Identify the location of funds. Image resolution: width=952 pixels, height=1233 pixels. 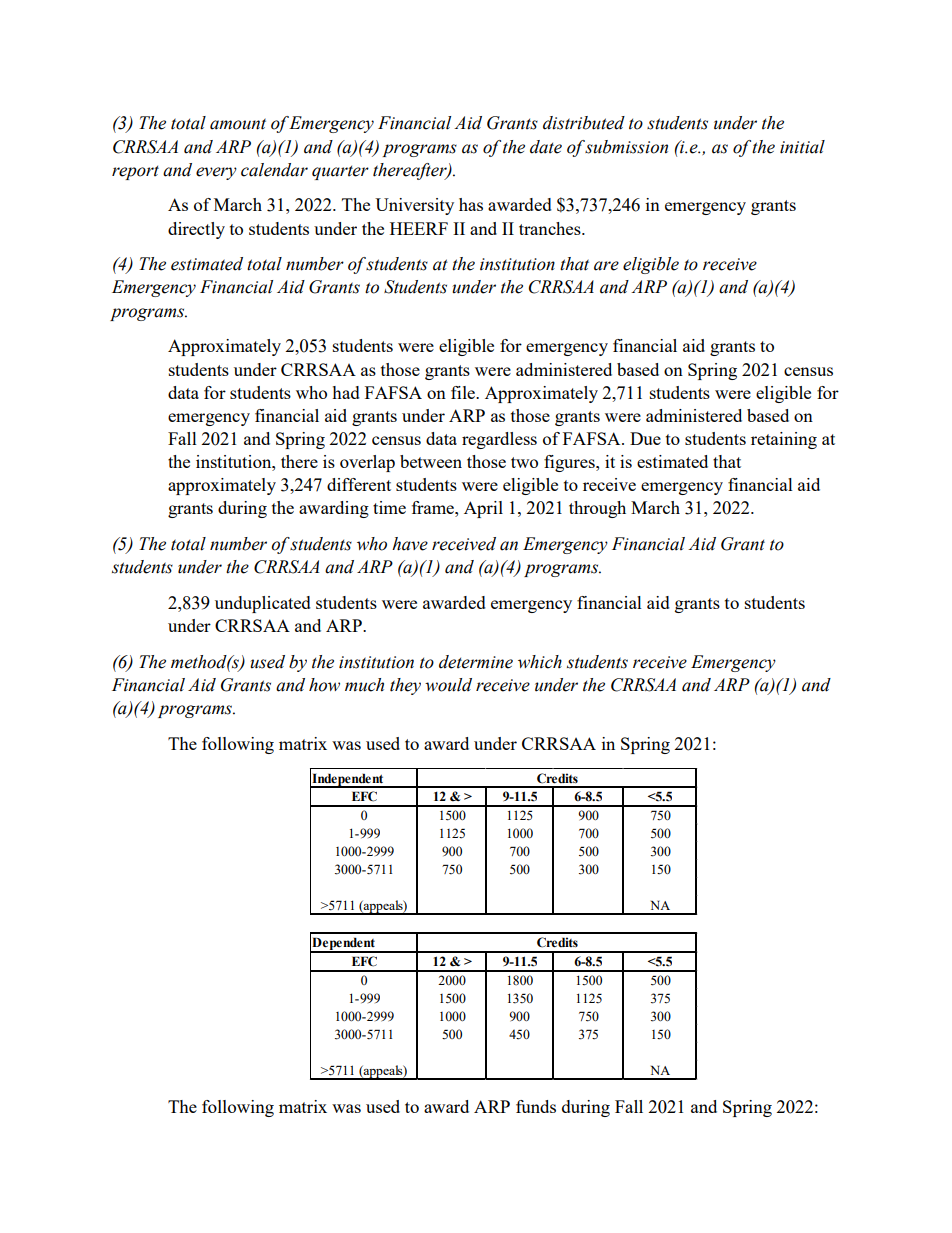
(536, 1106).
